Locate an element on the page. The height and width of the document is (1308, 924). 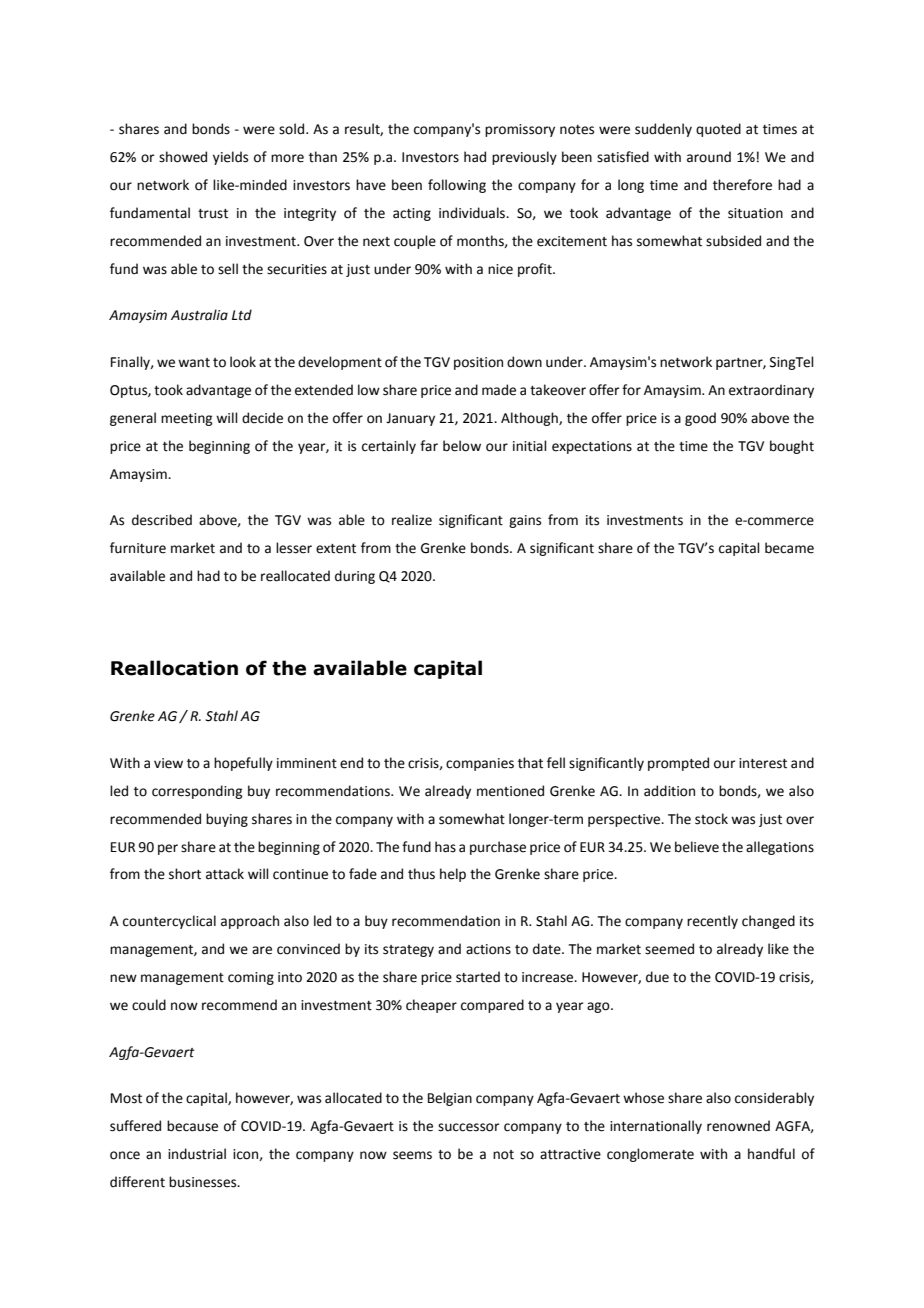
below is located at coordinates (462, 446).
